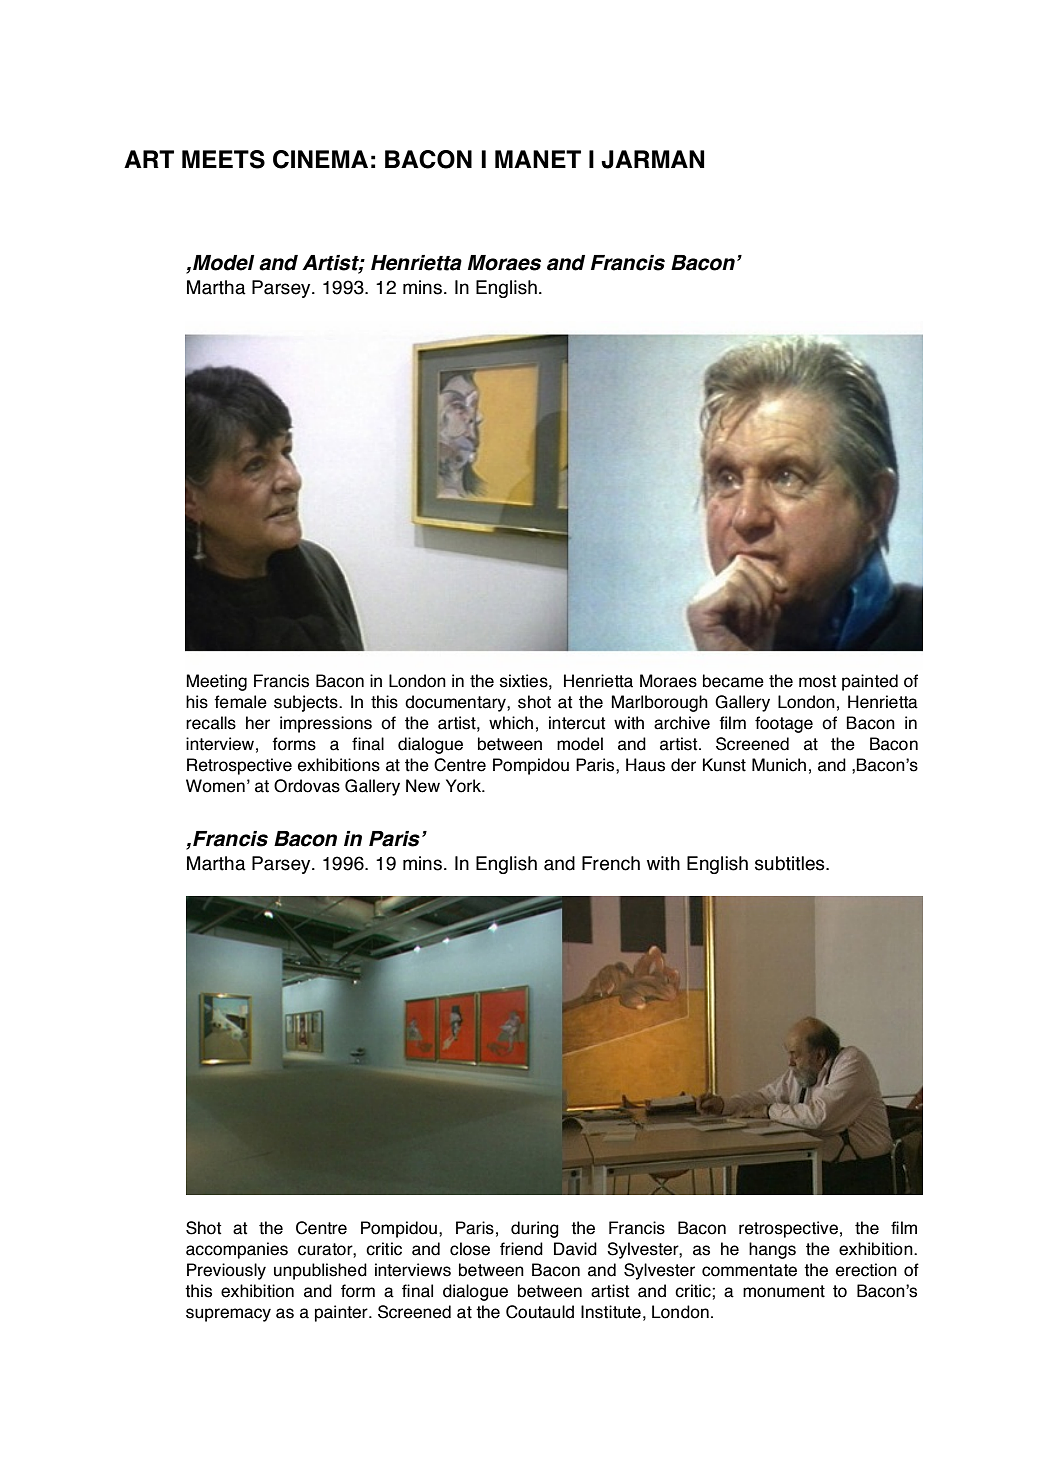 Image resolution: width=1043 pixels, height=1476 pixels. I want to click on footage, so click(784, 724).
